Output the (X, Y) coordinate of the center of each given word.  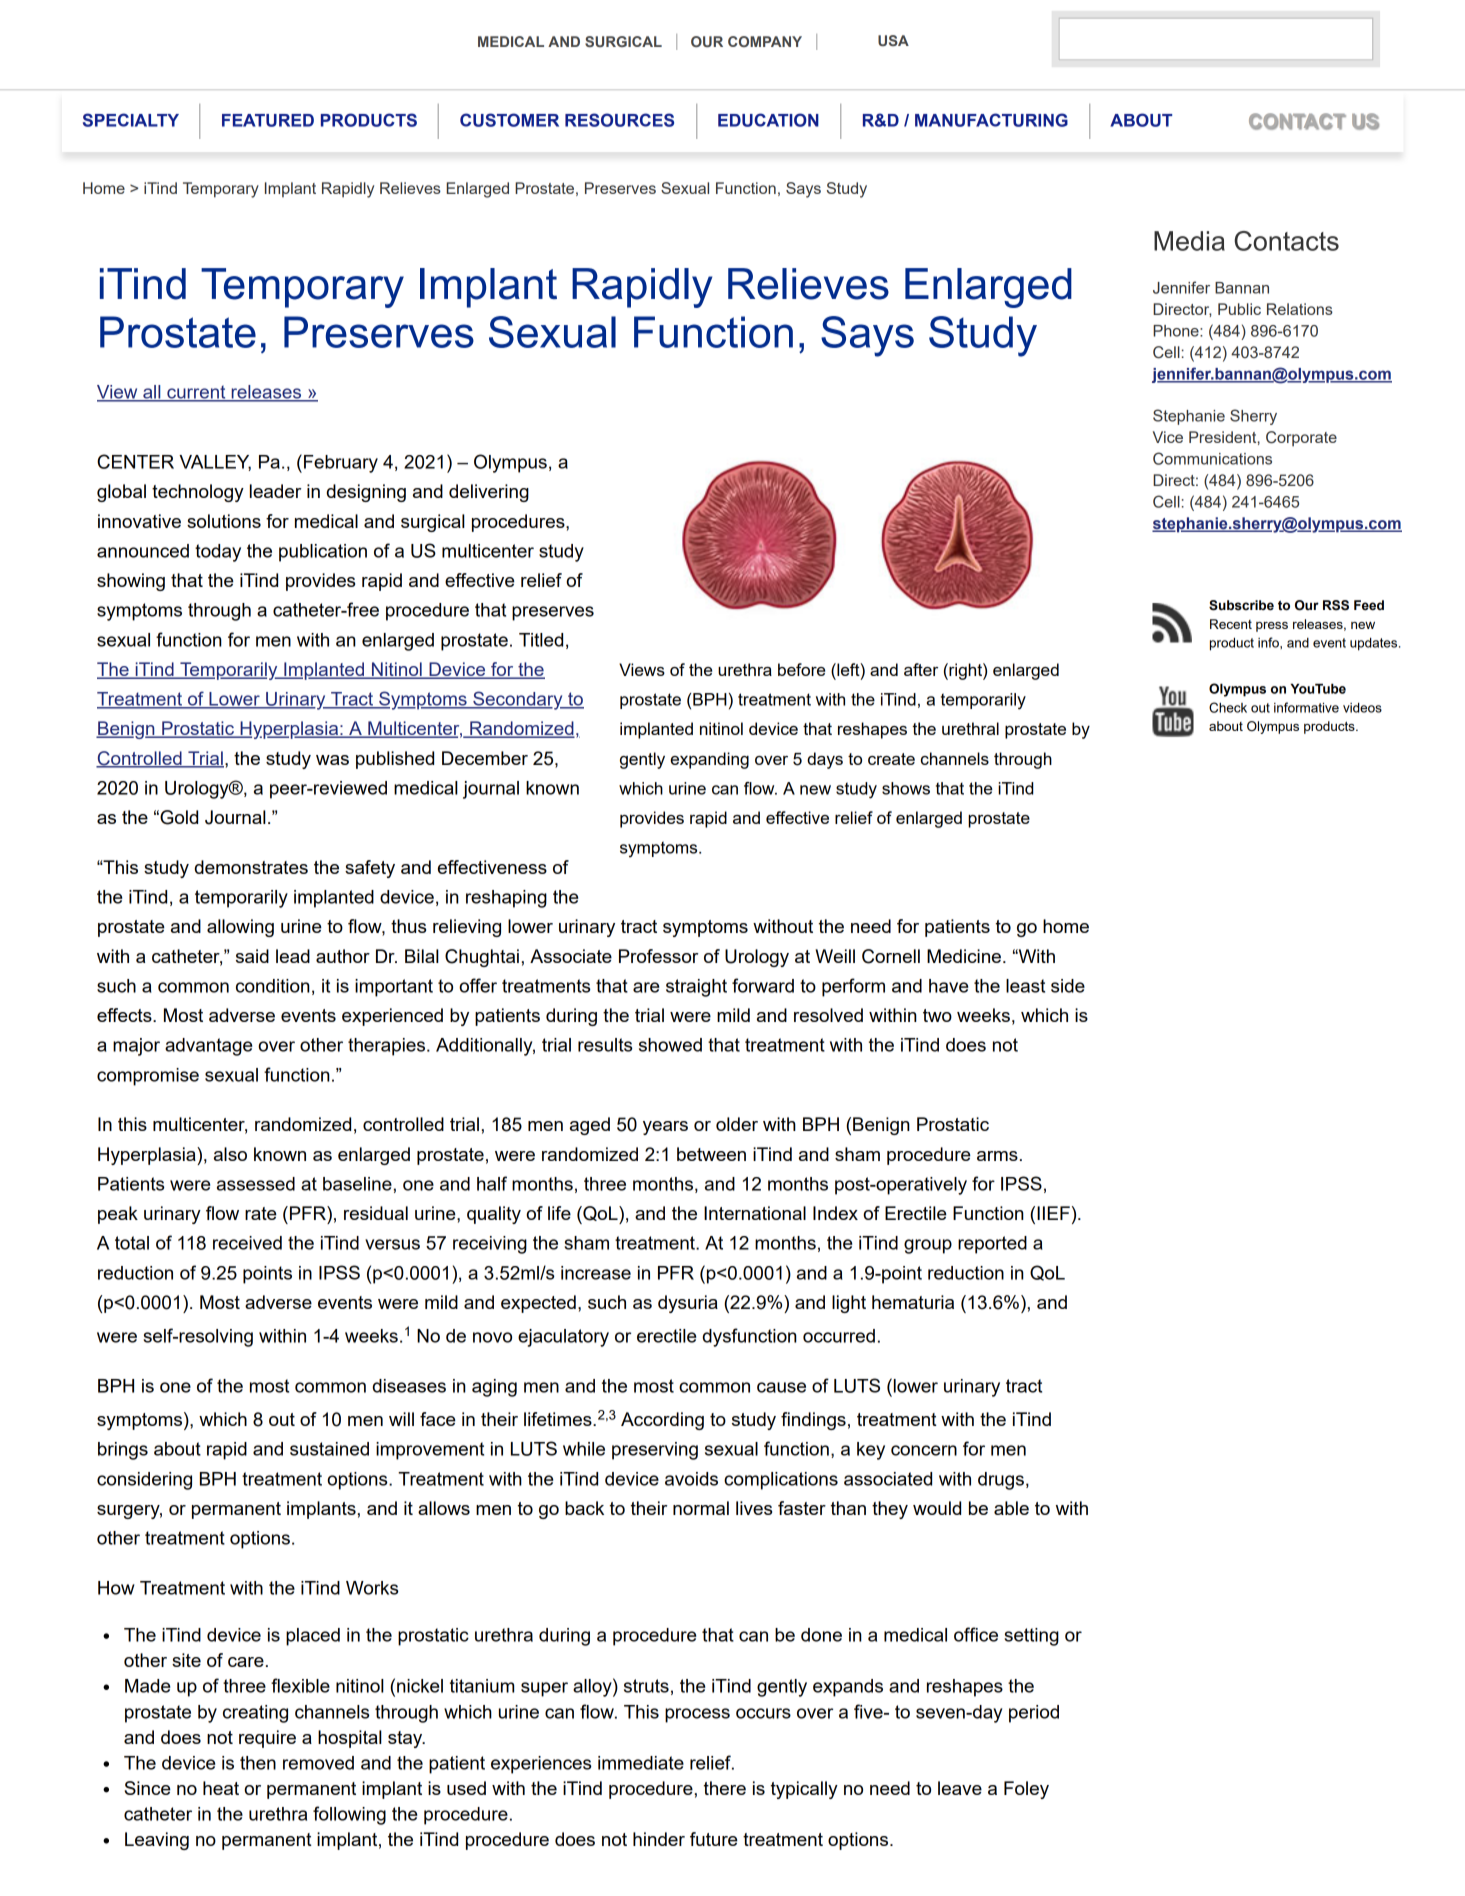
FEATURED (268, 120)
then (258, 1763)
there (725, 1788)
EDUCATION (768, 120)
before (801, 669)
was (332, 760)
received (247, 1243)
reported (992, 1245)
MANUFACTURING (991, 120)
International (755, 1213)
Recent (1231, 624)
